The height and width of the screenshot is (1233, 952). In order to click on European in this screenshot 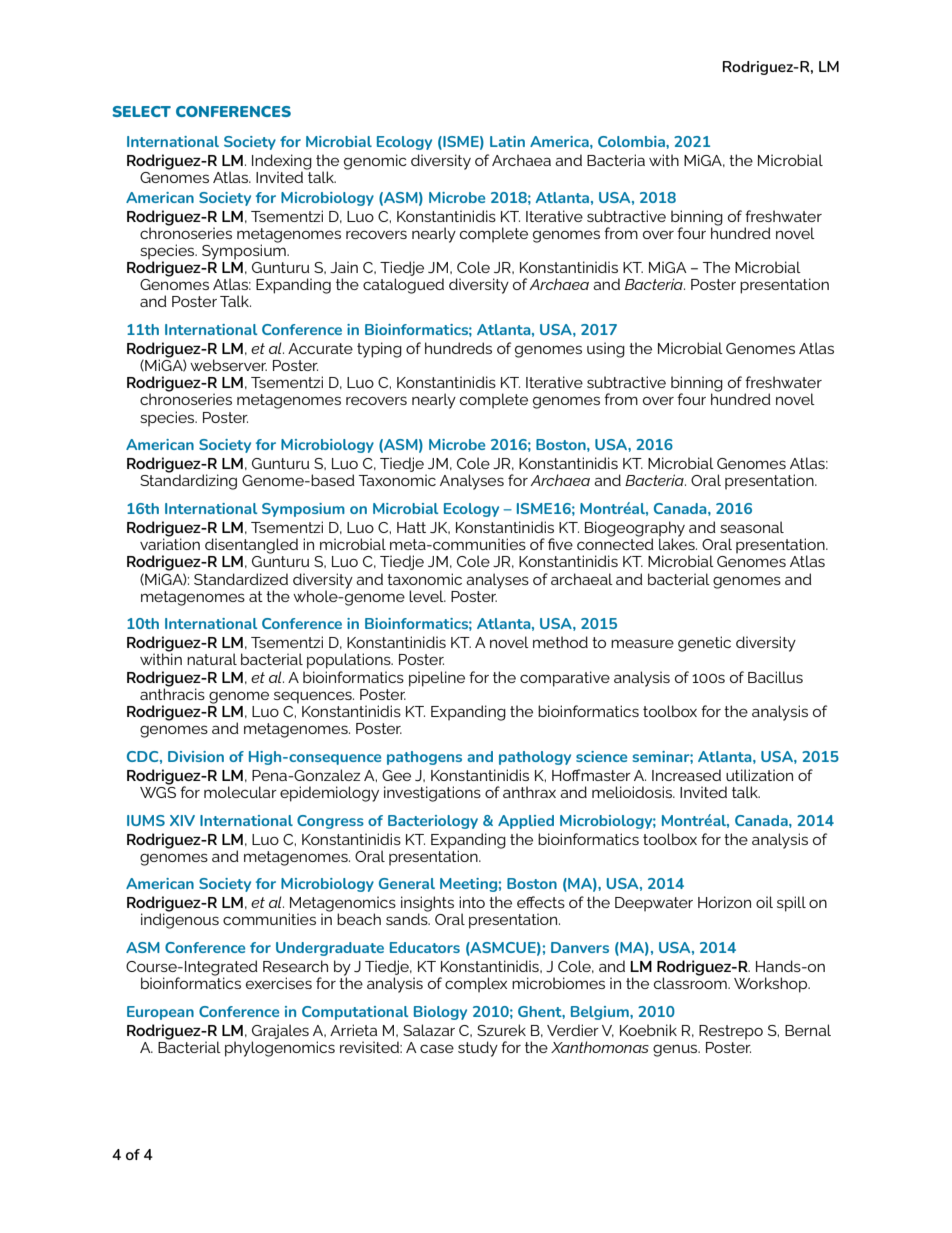, I will do `click(160, 1013)`.
